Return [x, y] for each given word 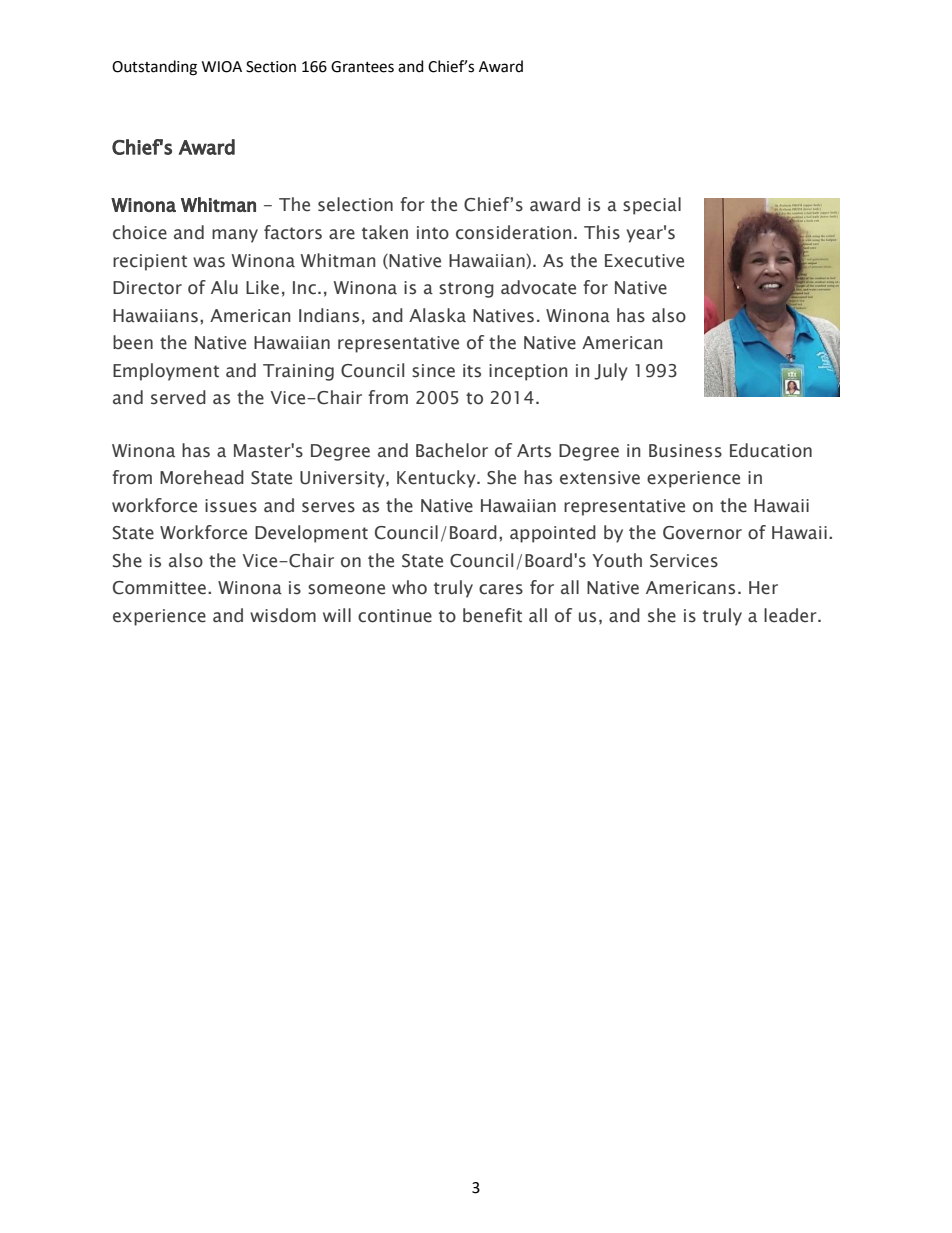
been [133, 342]
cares [501, 589]
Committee [159, 588]
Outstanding [154, 68]
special [652, 206]
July [611, 372]
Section [271, 67]
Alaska [437, 315]
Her [763, 588]
